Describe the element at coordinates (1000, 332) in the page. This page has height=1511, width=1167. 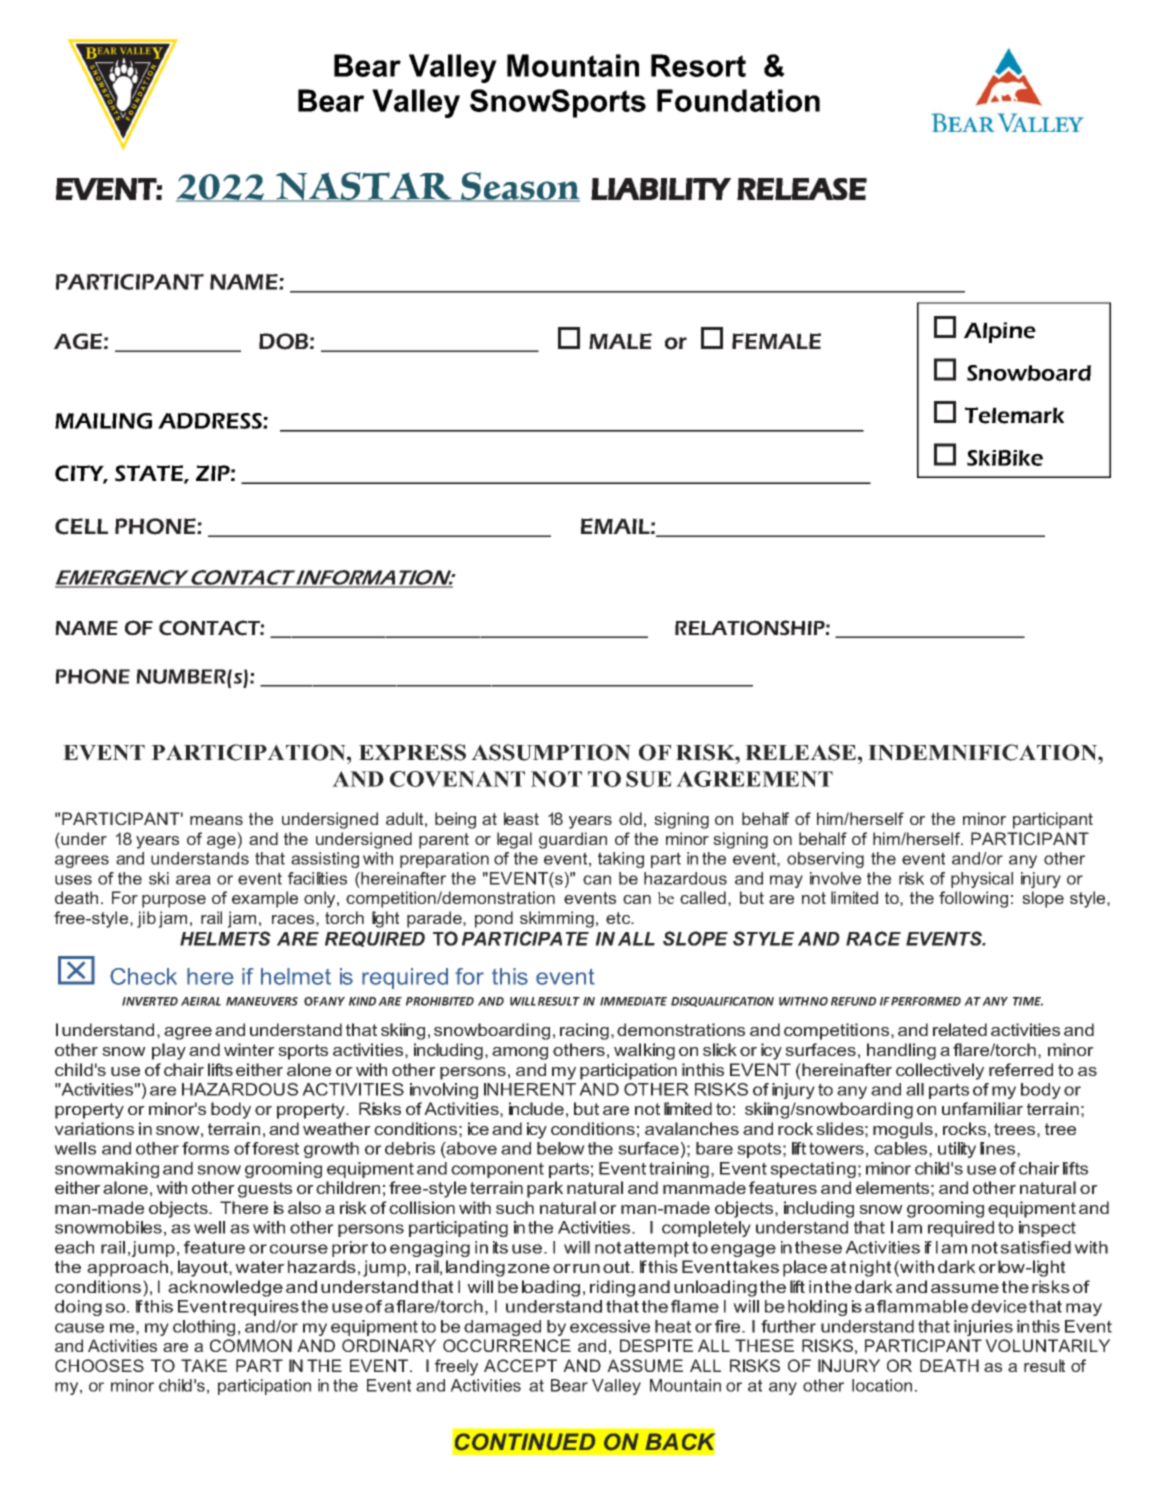
I see `Alpine` at that location.
